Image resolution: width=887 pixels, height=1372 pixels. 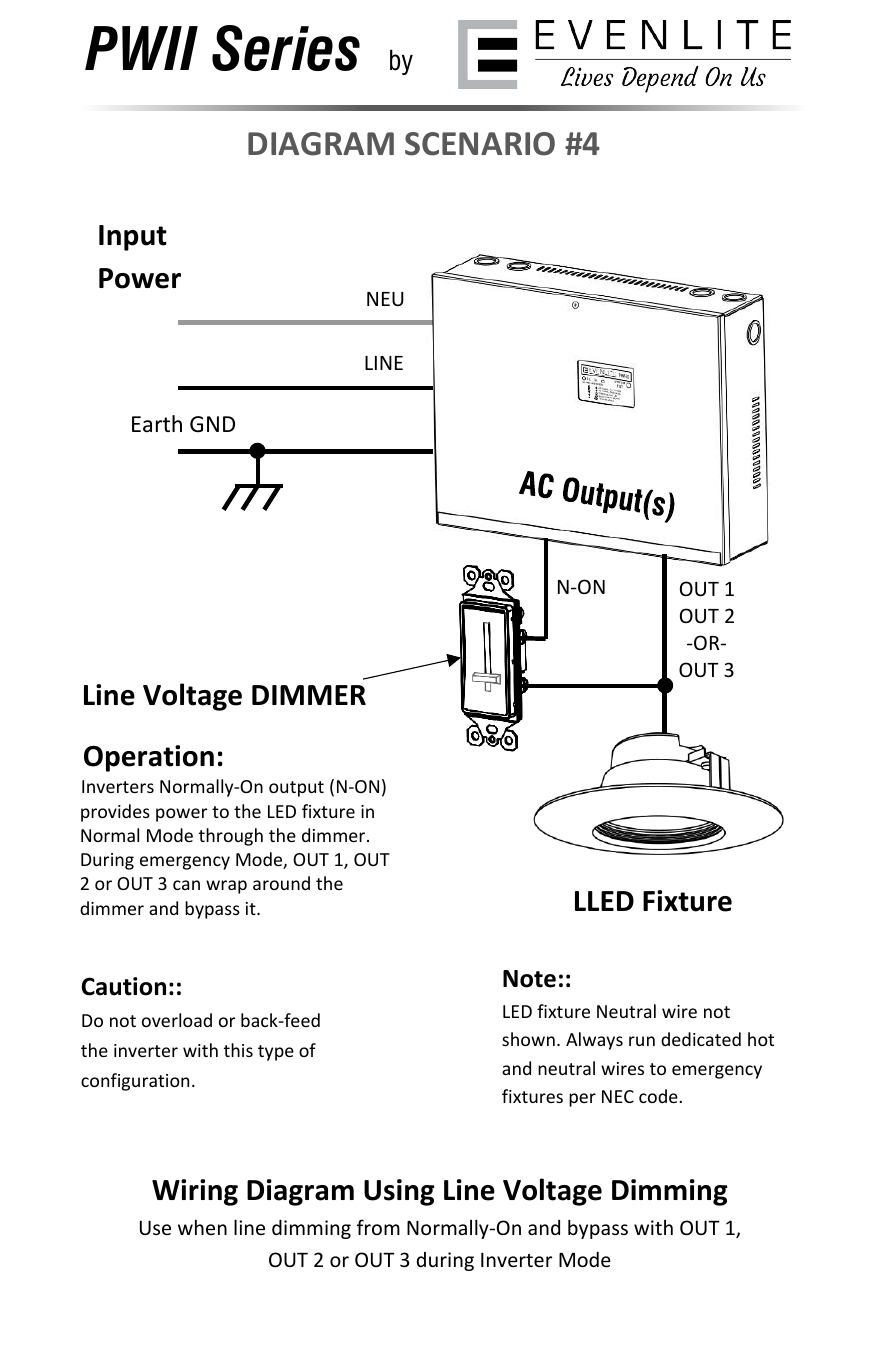 I want to click on SCENARIO, so click(x=480, y=144).
